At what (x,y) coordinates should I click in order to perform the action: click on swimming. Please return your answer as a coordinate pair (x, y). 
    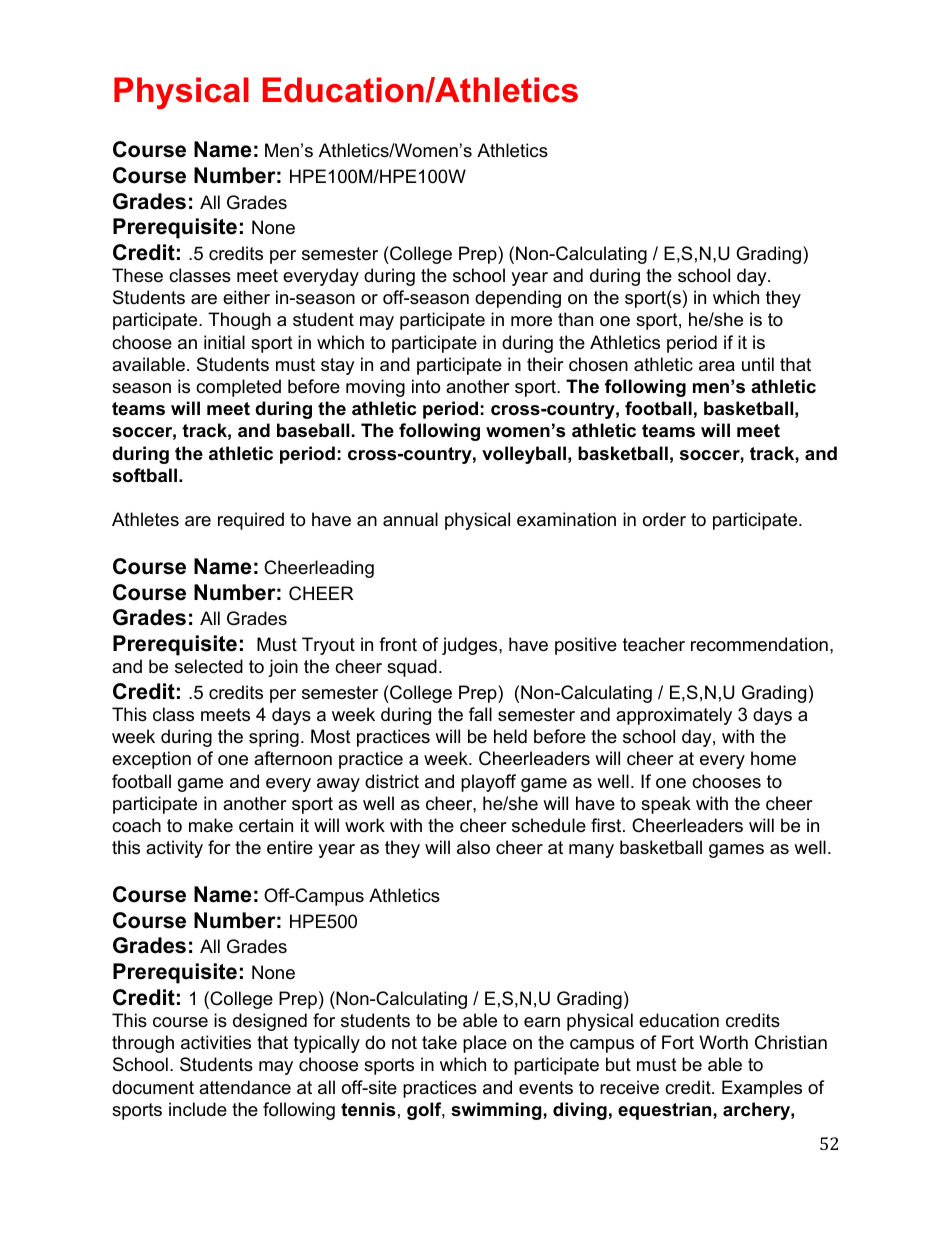
    Looking at the image, I should click on (497, 1111).
